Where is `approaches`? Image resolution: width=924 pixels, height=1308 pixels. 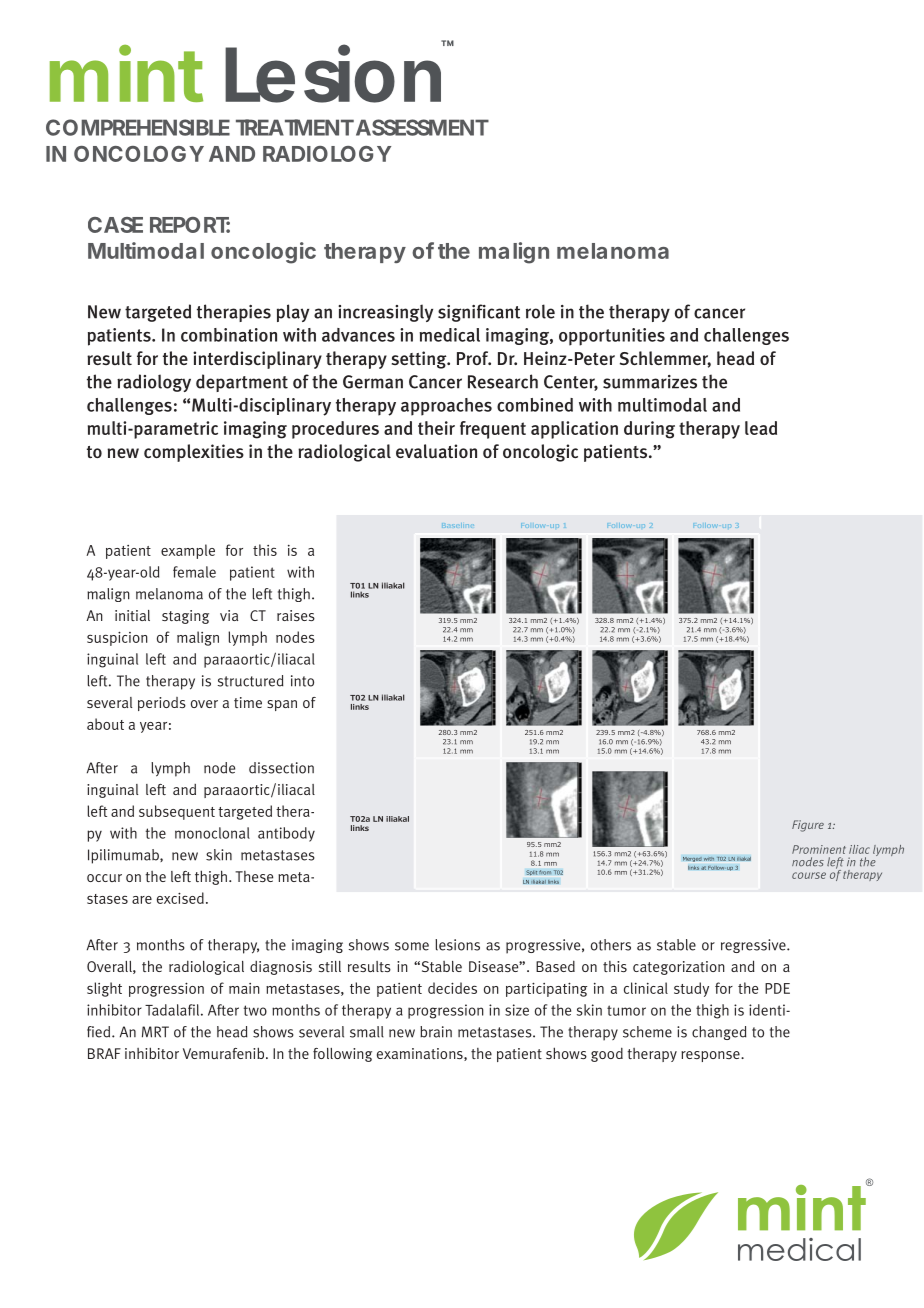
approaches is located at coordinates (446, 407).
